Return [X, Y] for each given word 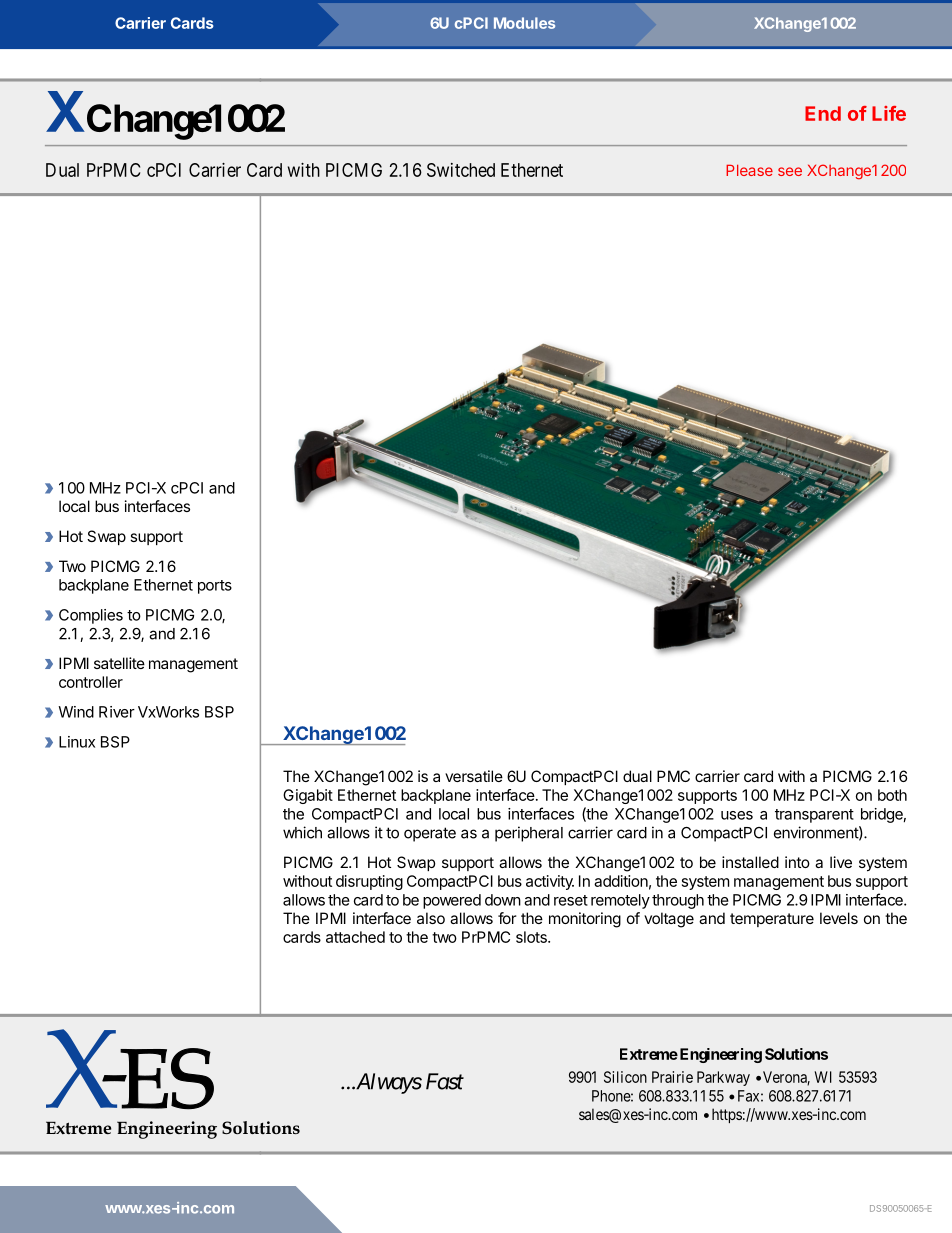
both [892, 795]
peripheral [529, 834]
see [790, 171]
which [302, 832]
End [823, 113]
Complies [91, 616]
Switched [461, 170]
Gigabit [308, 796]
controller [91, 682]
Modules [524, 23]
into [797, 862]
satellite [119, 663]
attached [355, 937]
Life [889, 113]
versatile [474, 776]
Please [749, 170]
